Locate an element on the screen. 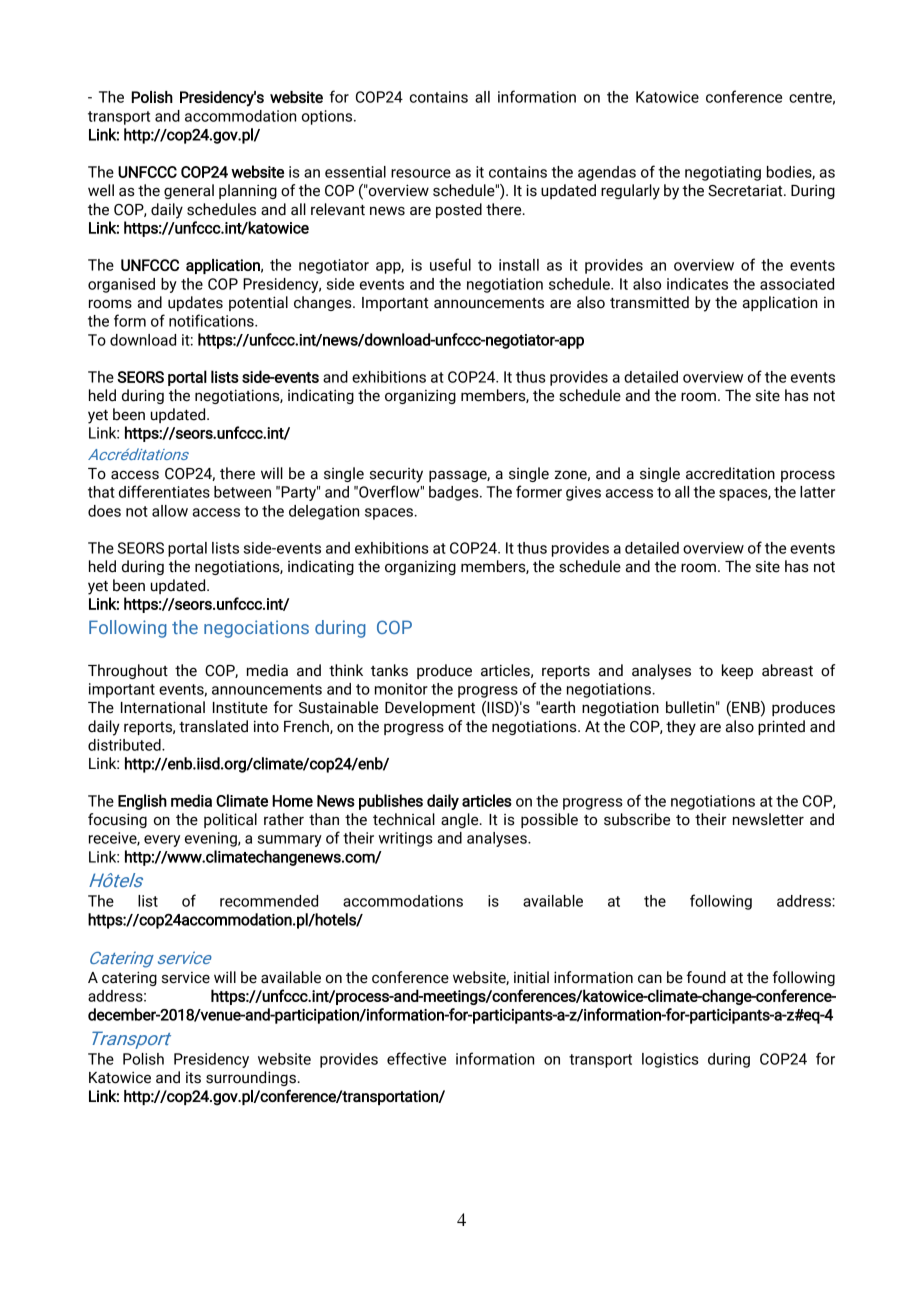  badges is located at coordinates (455, 493).
